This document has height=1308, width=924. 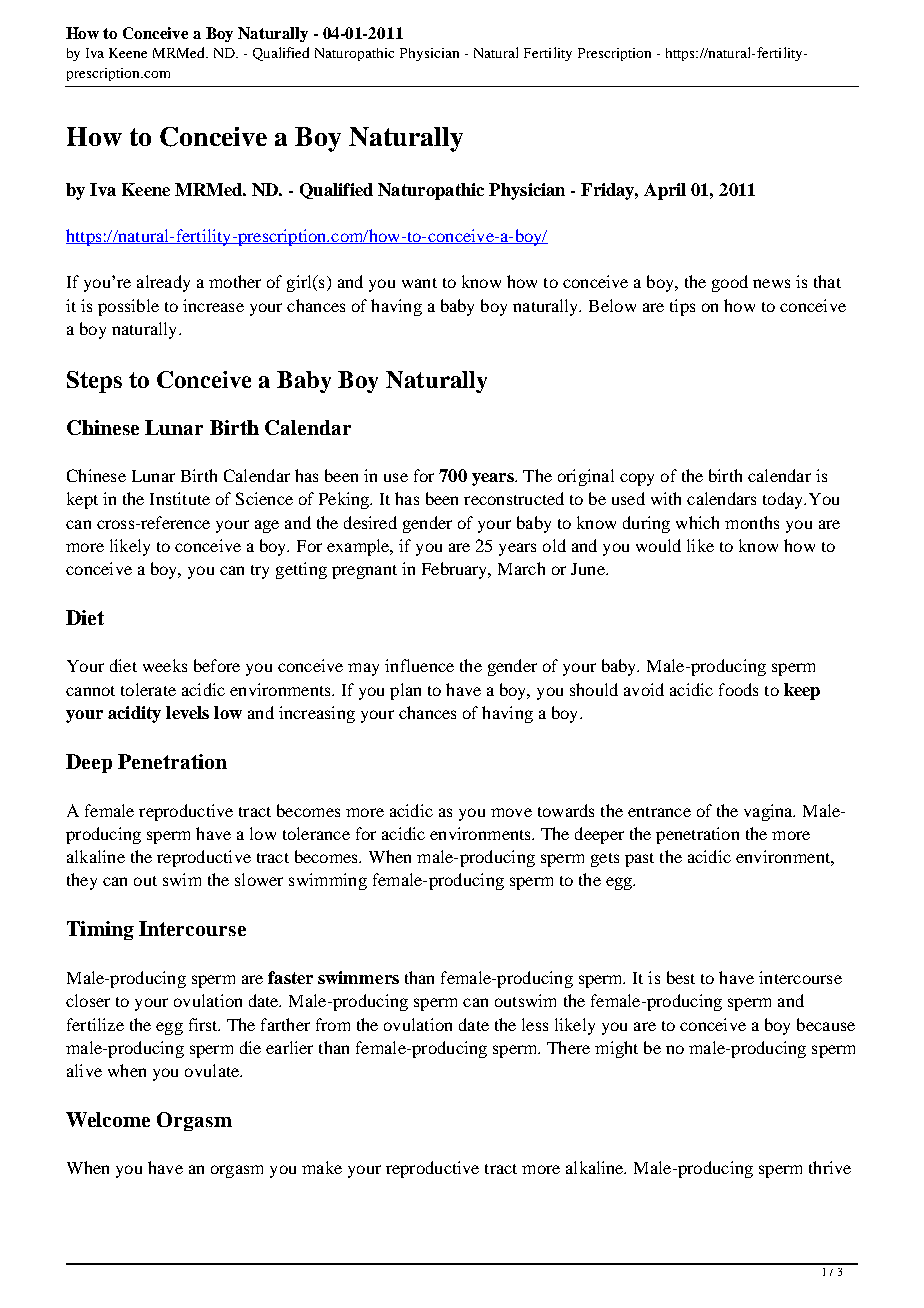 What do you see at coordinates (108, 1119) in the document?
I see `Welcome` at bounding box center [108, 1119].
